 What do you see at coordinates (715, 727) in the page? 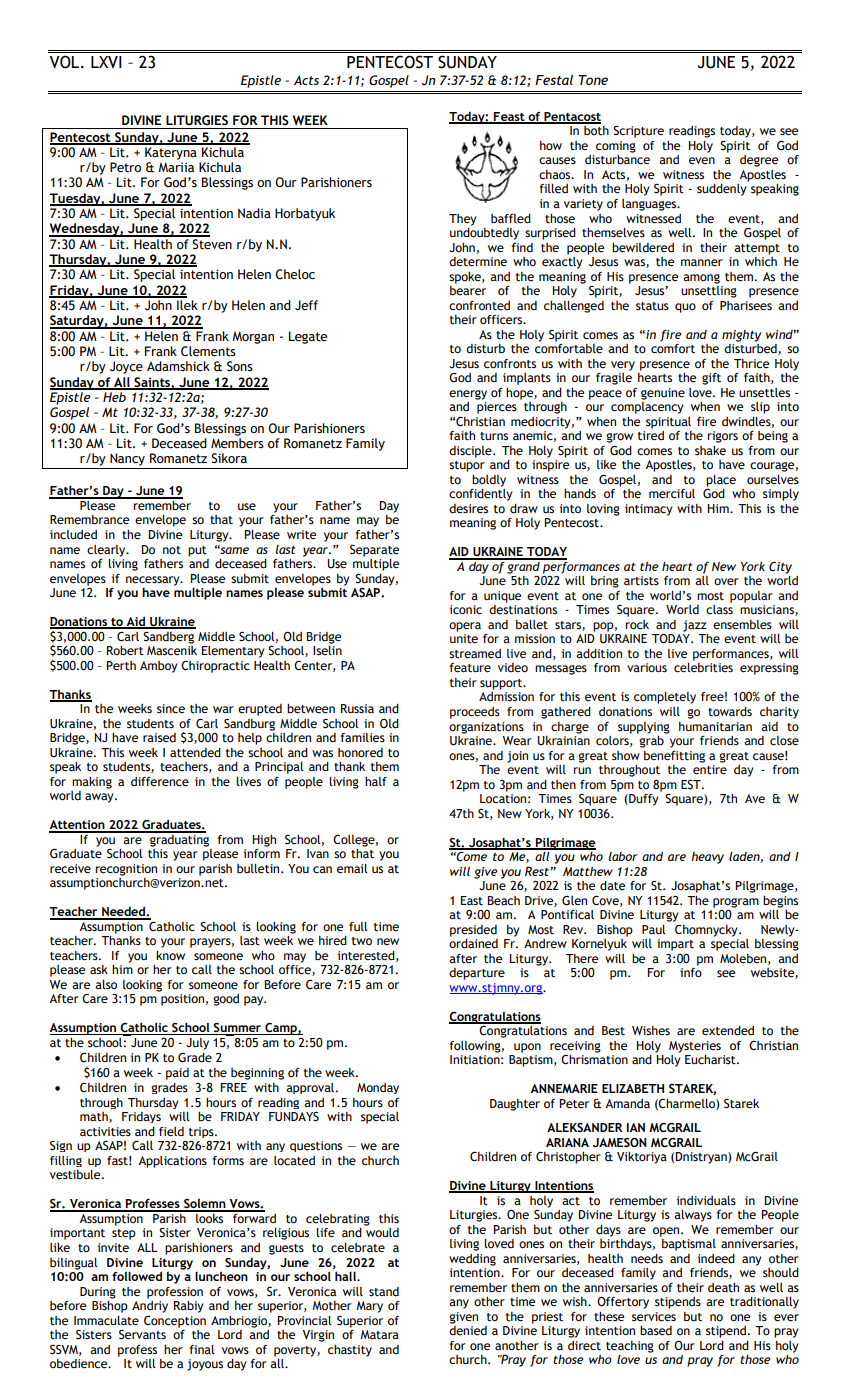
I see `humanitarian` at bounding box center [715, 727].
